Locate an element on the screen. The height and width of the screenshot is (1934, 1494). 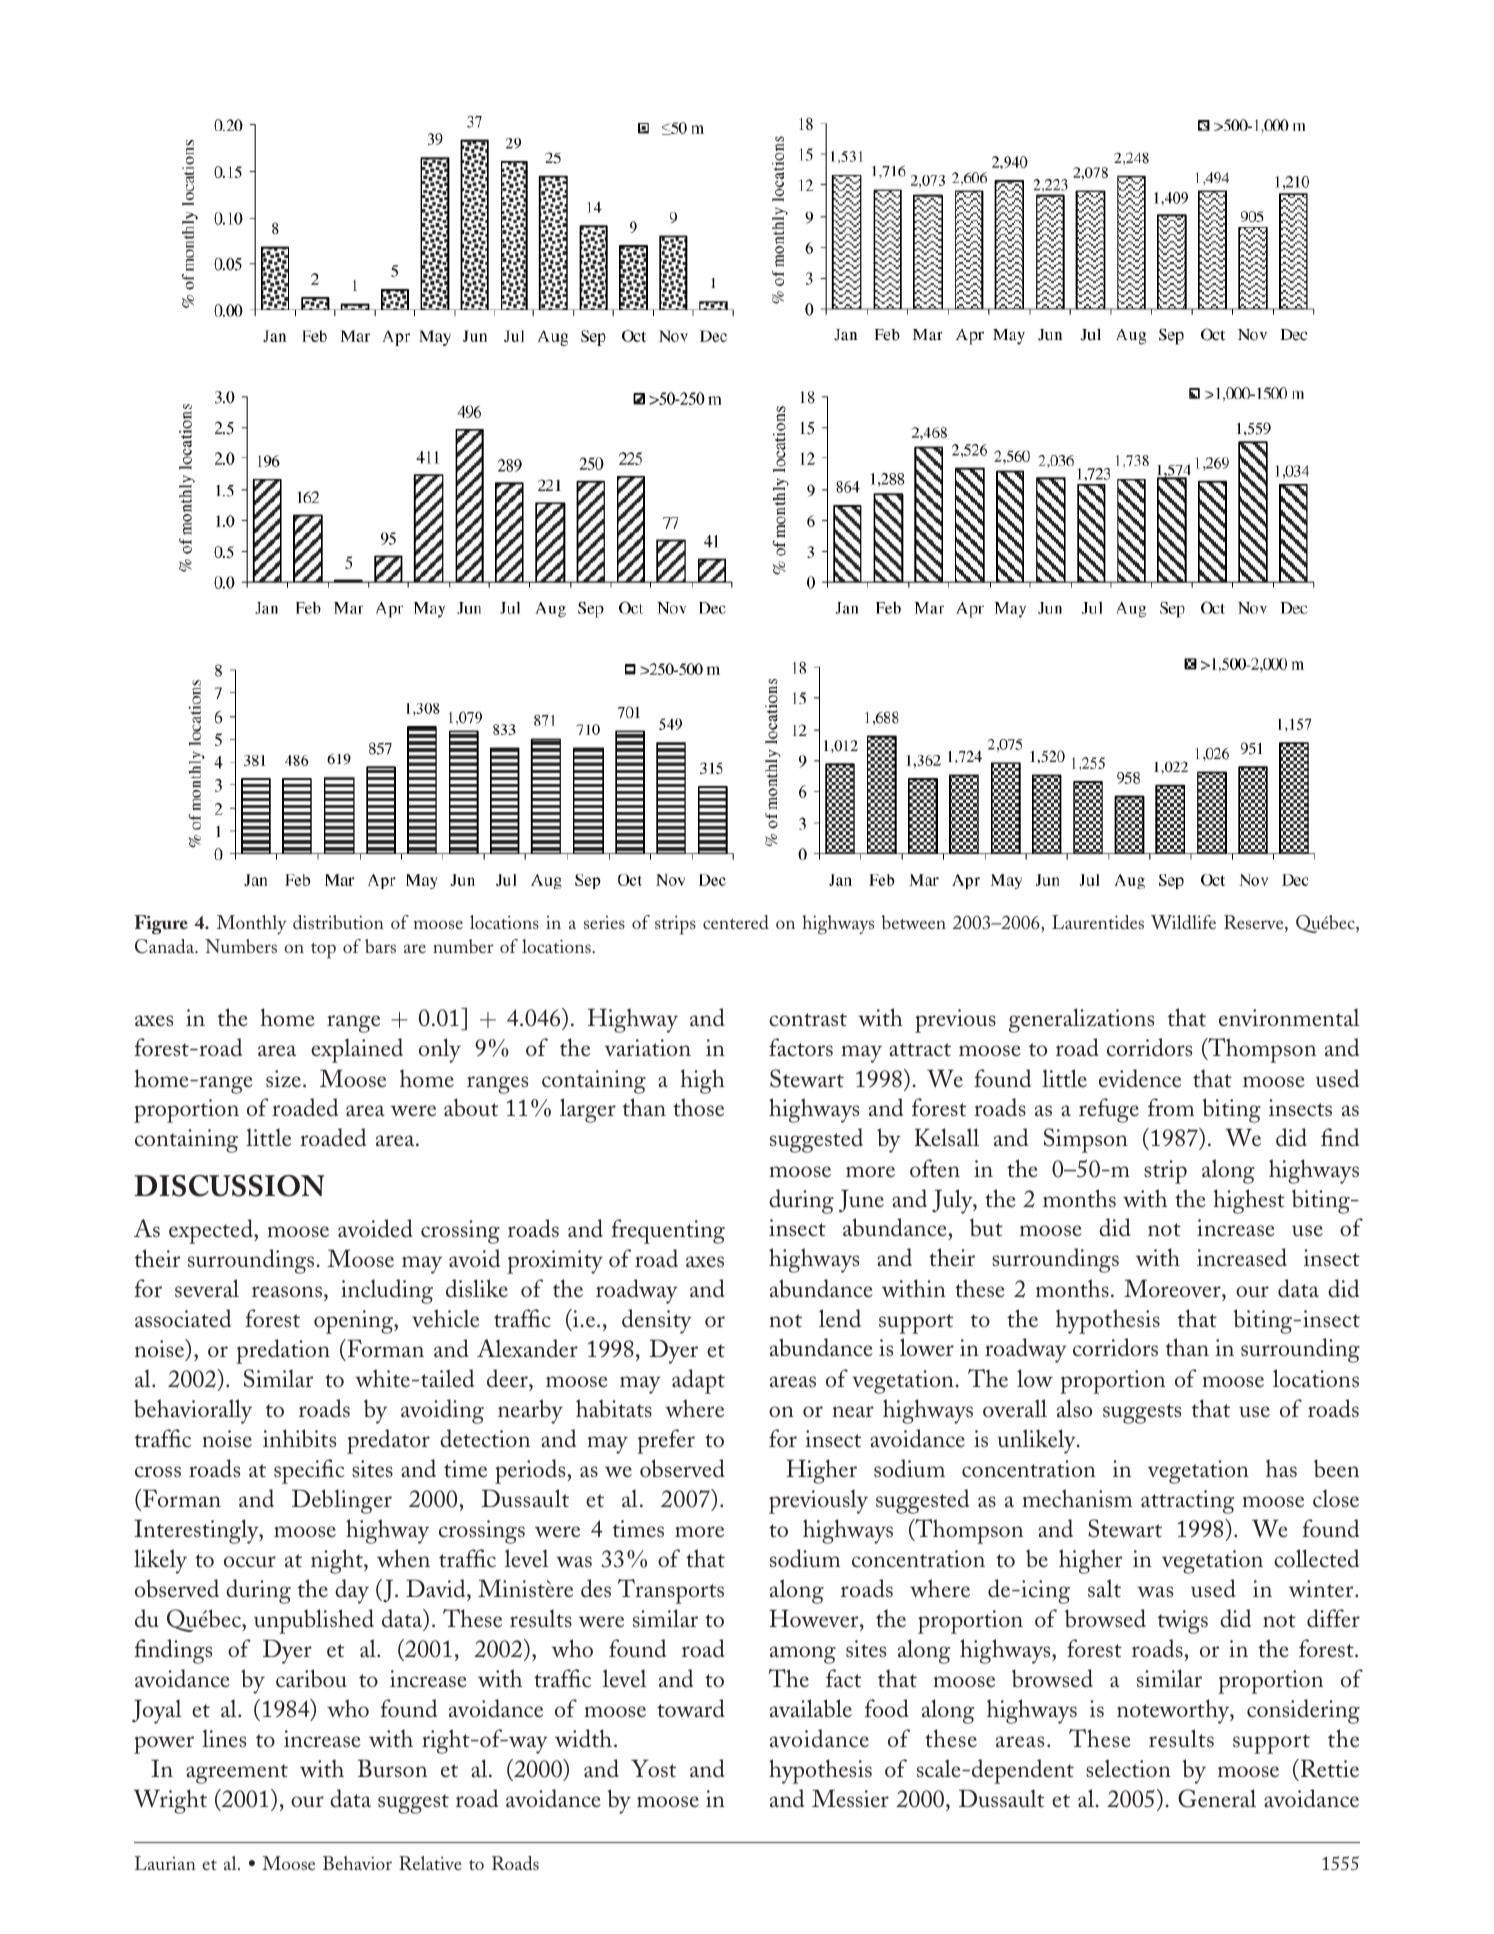
predation is located at coordinates (283, 1351).
